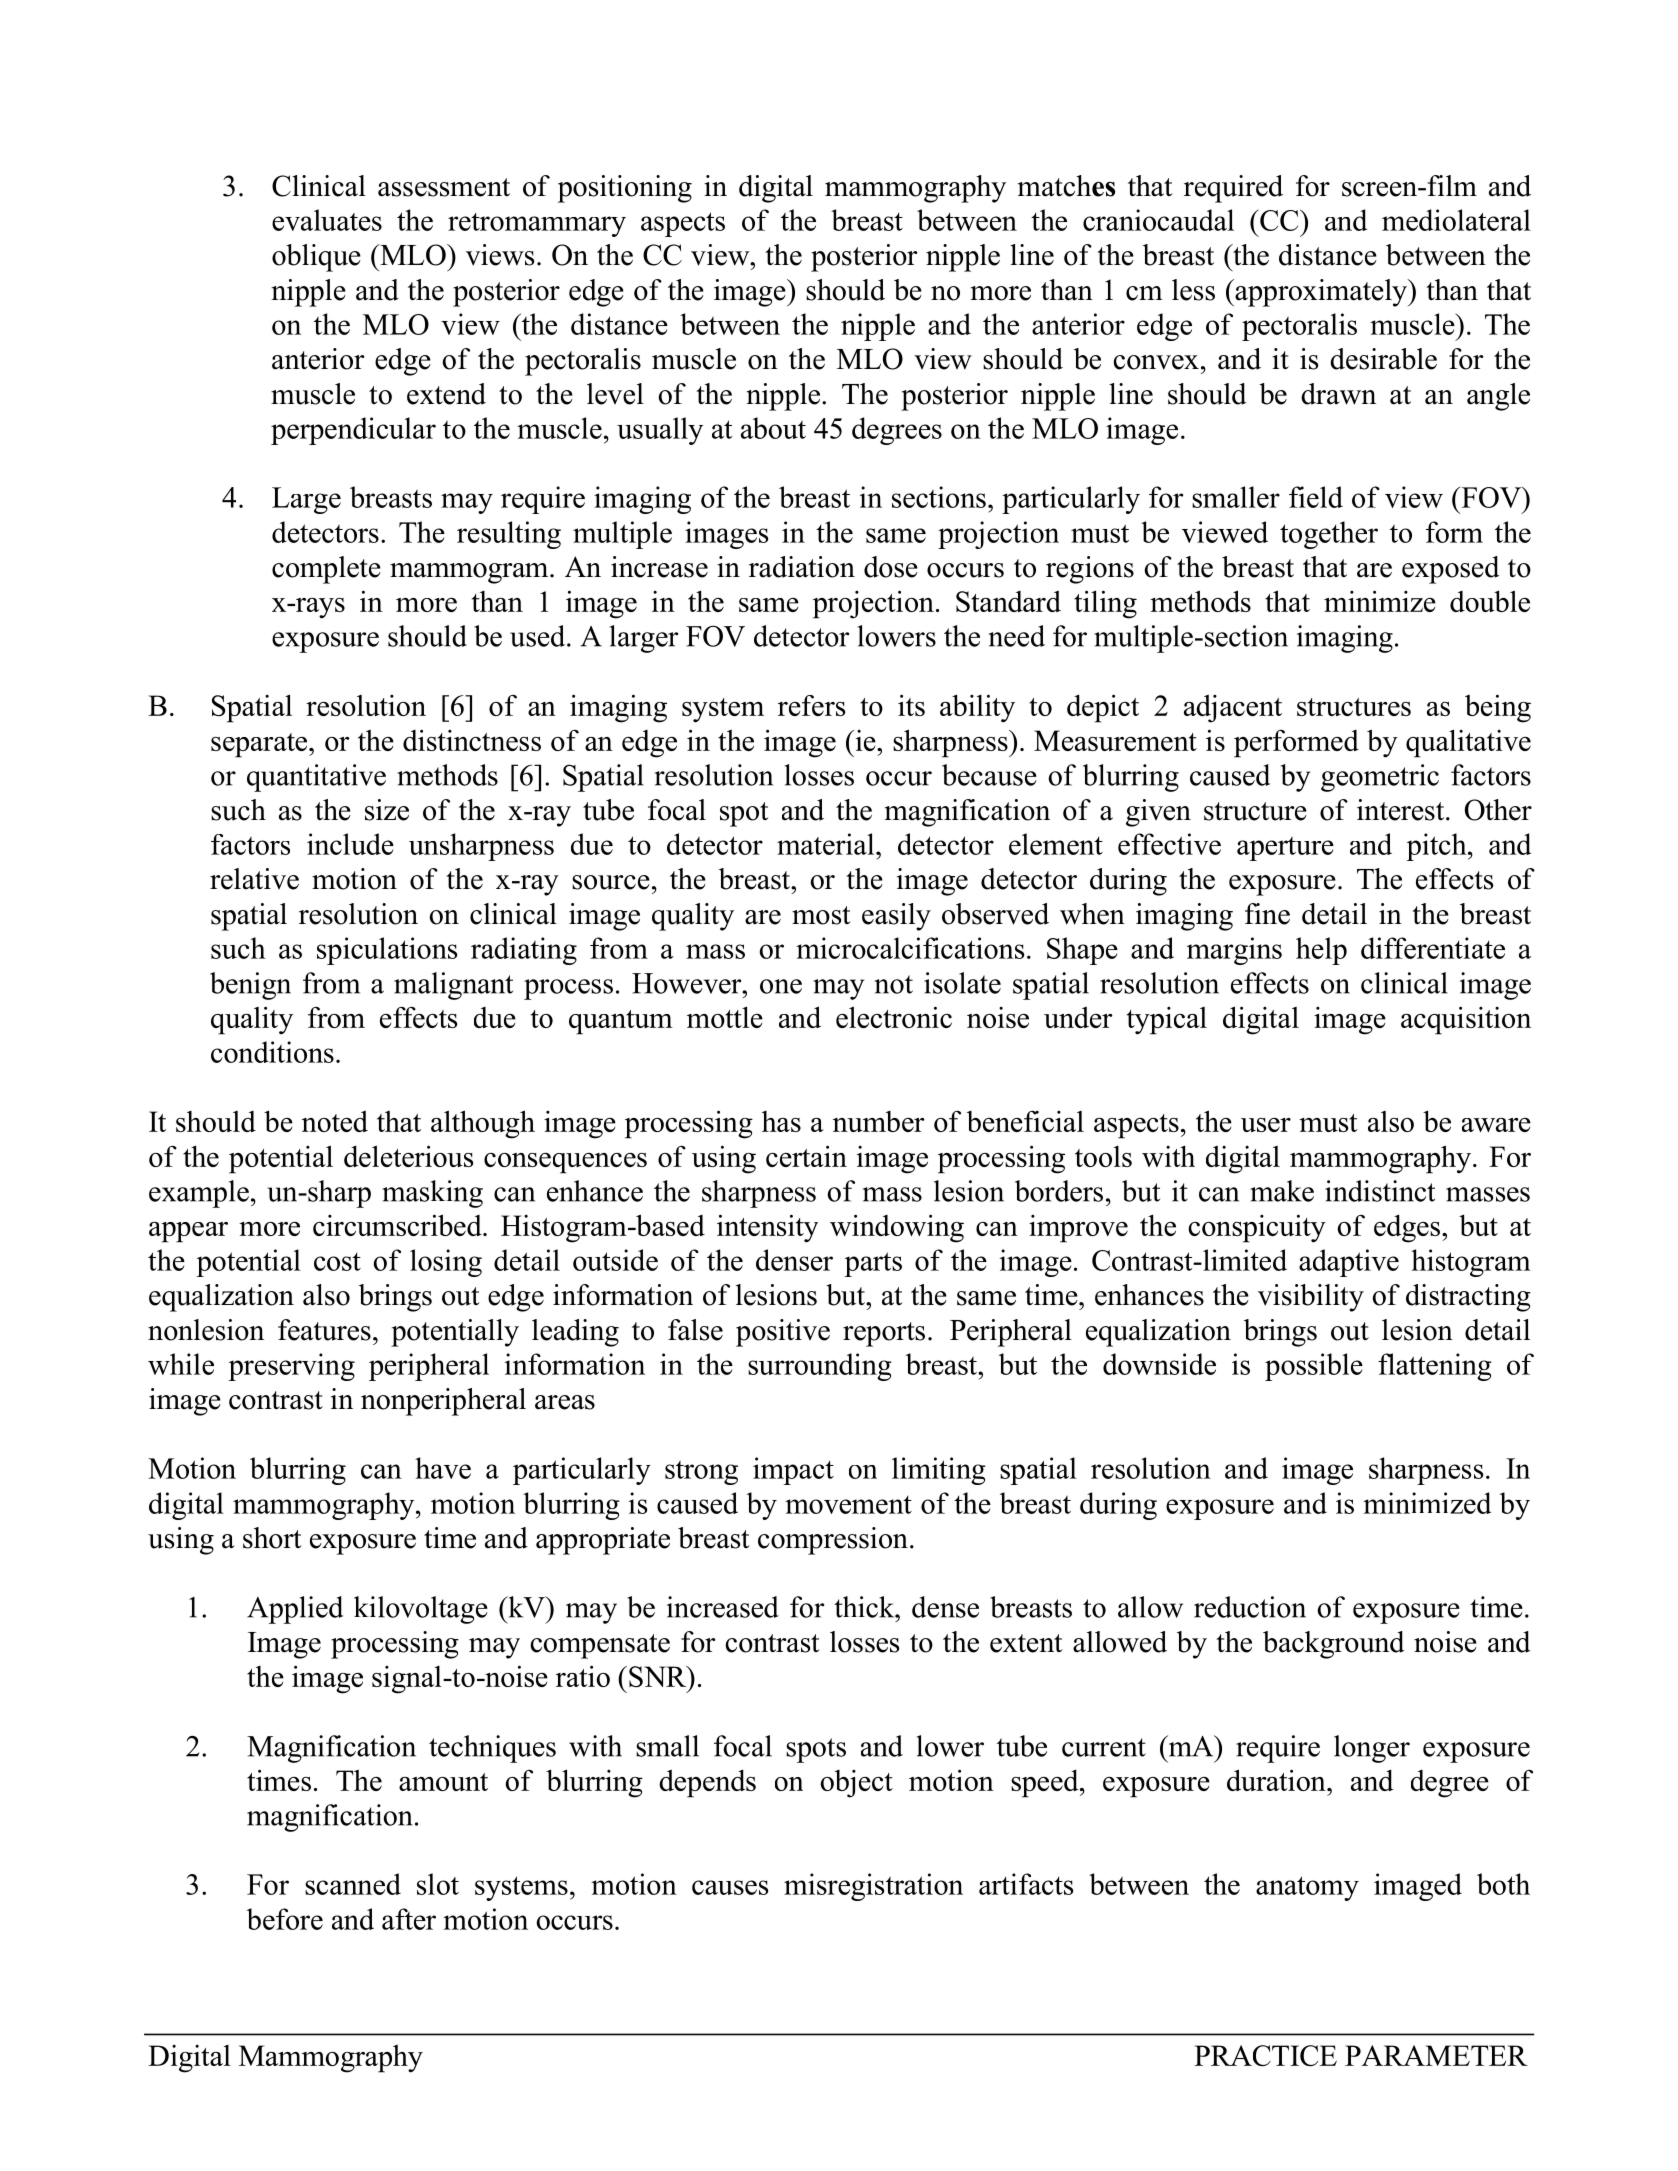  Describe the element at coordinates (1266, 1125) in the image. I see `user` at that location.
